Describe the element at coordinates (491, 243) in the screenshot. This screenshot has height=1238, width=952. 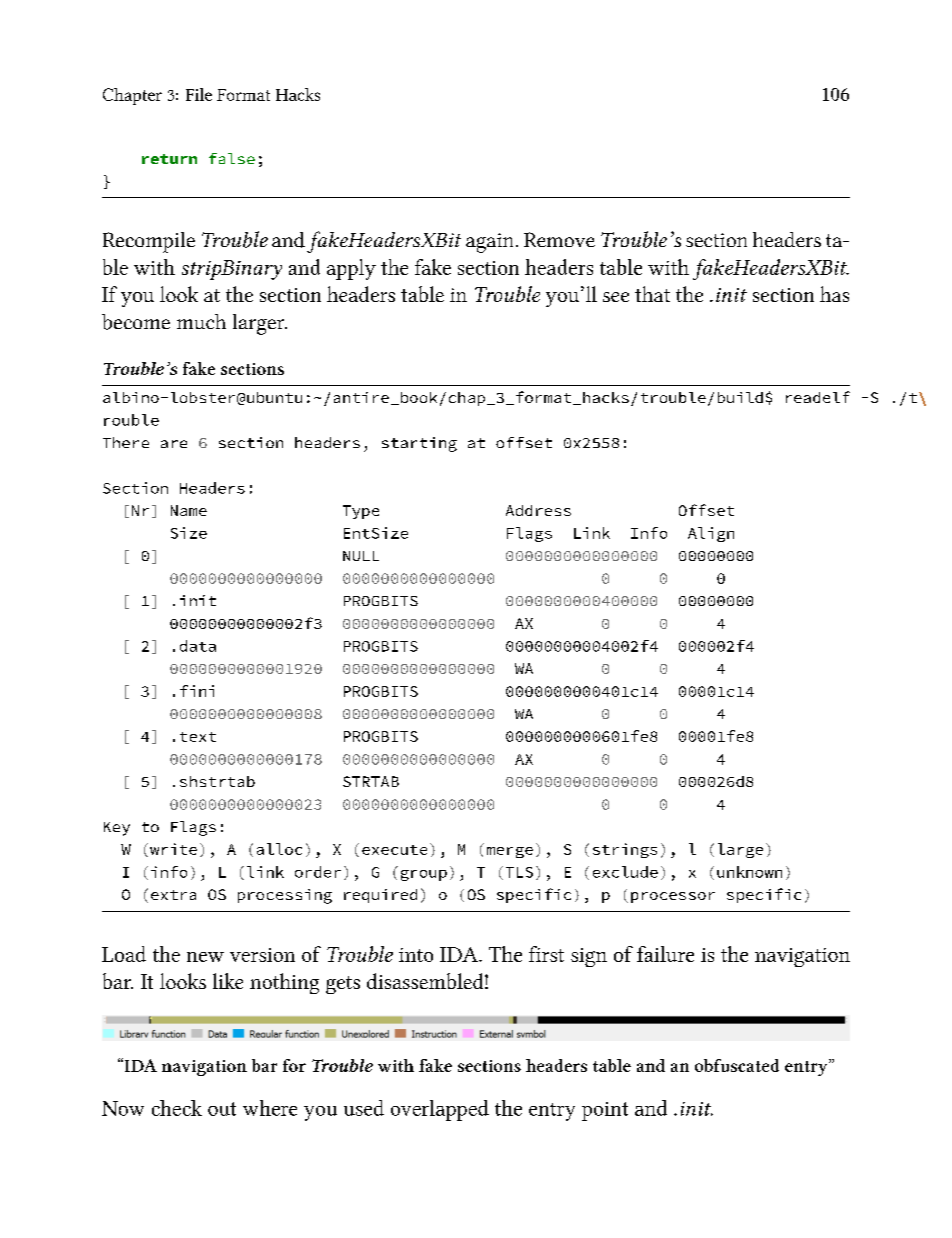
I see `again` at that location.
